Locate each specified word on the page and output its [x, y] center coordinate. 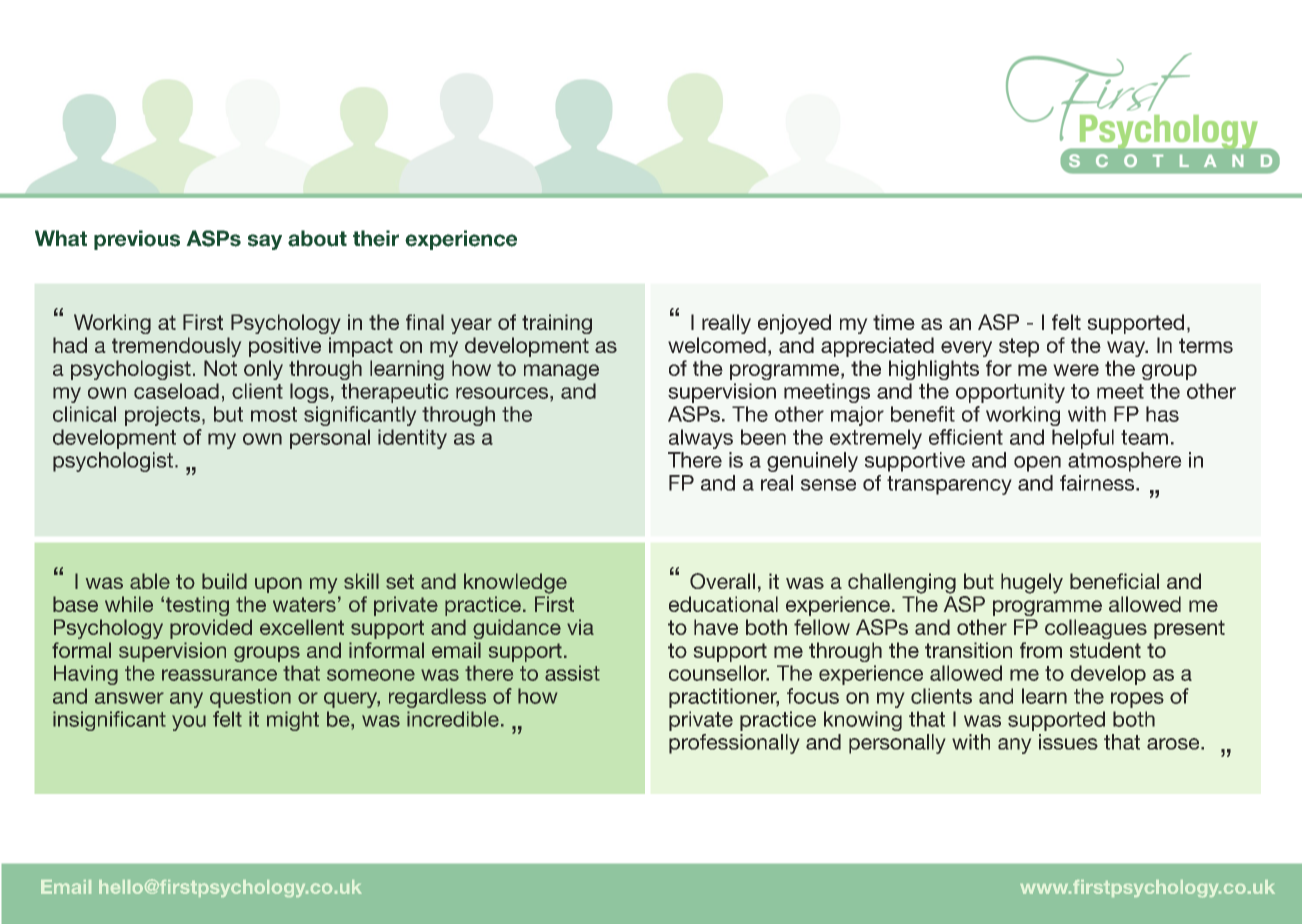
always [701, 439]
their [376, 238]
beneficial [1114, 581]
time [894, 322]
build [224, 581]
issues [1068, 742]
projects [162, 416]
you [189, 723]
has [1162, 414]
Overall [722, 581]
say [265, 242]
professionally [734, 744]
